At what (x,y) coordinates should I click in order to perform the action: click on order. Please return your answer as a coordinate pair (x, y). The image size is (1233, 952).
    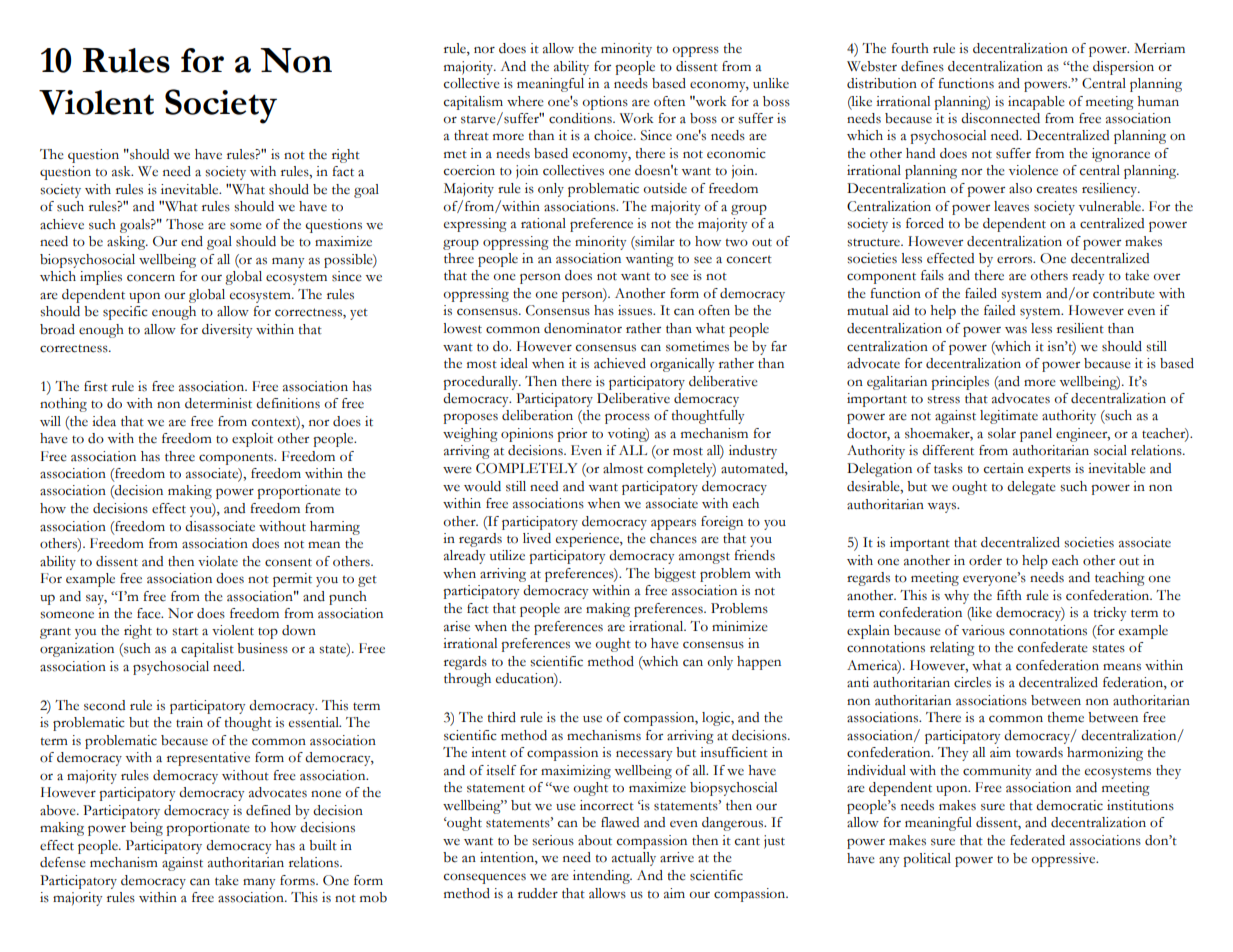
    Looking at the image, I should click on (985, 560).
